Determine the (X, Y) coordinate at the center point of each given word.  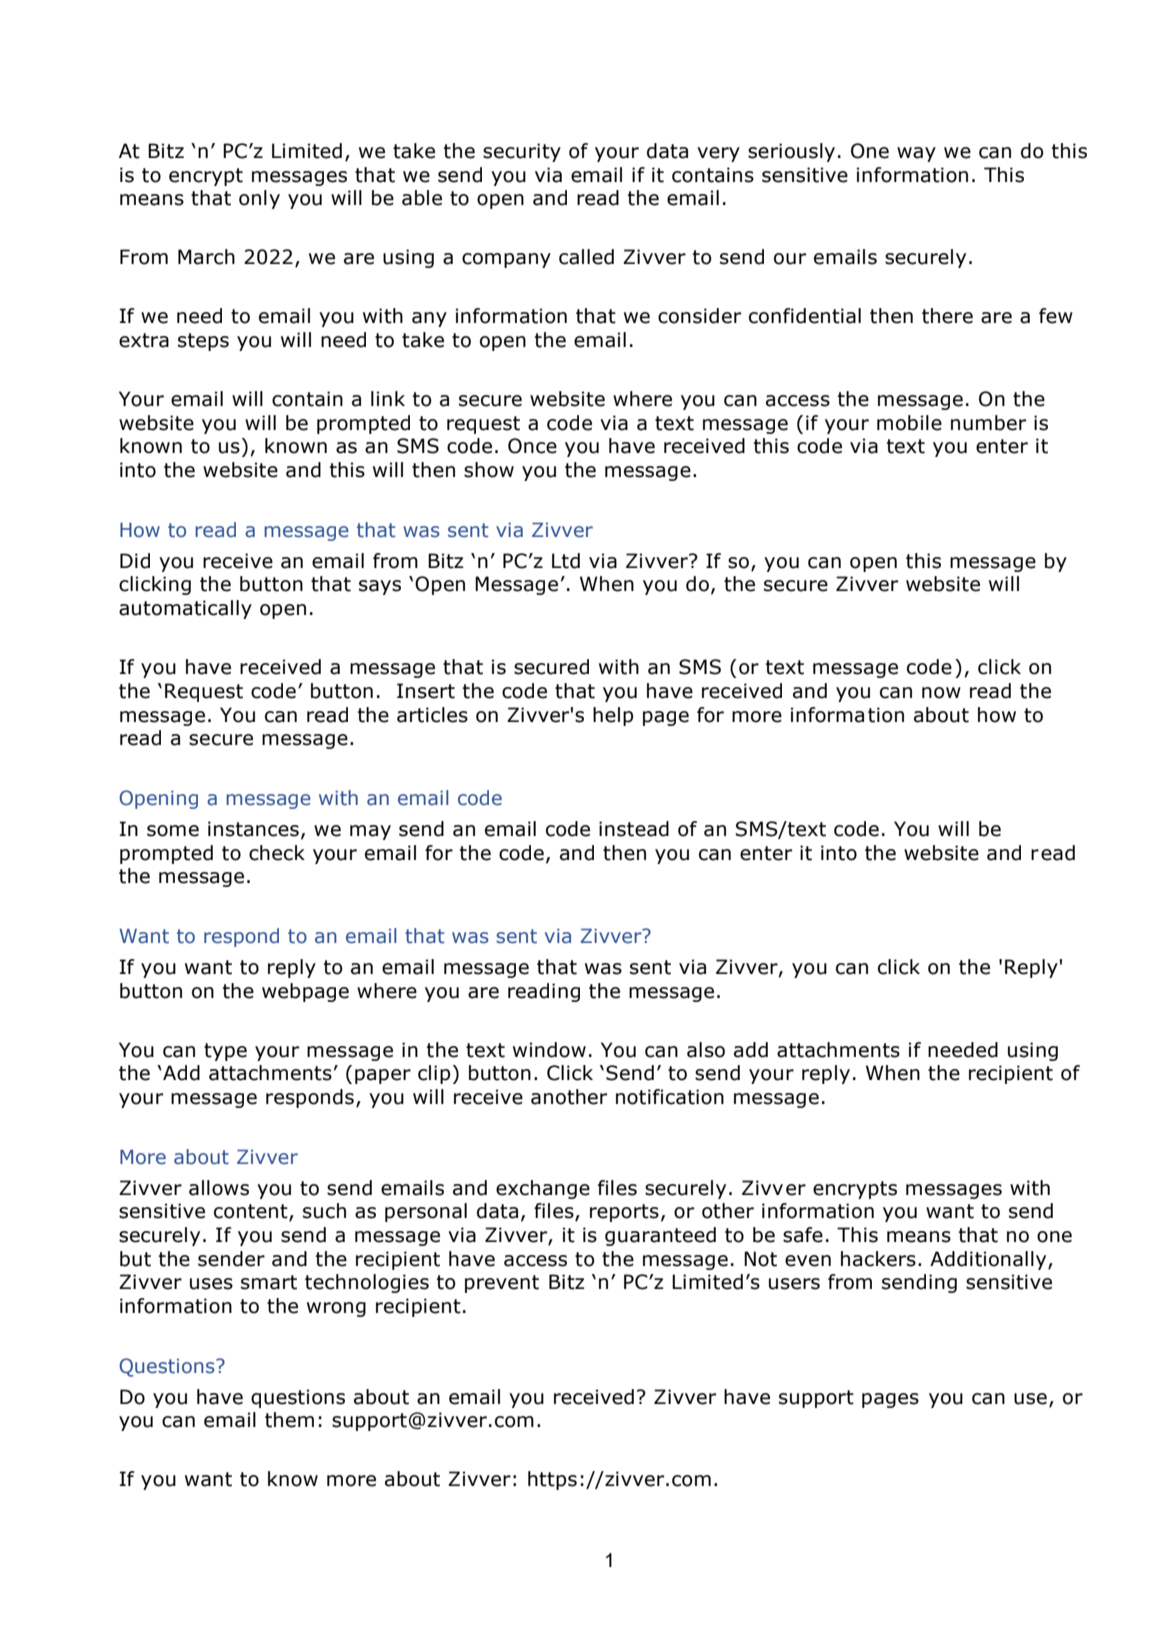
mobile (909, 423)
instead (634, 829)
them (289, 1420)
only (259, 199)
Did (135, 561)
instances (253, 829)
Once (532, 446)
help (613, 716)
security (522, 152)
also (706, 1050)
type (225, 1052)
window (549, 1050)
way (916, 154)
